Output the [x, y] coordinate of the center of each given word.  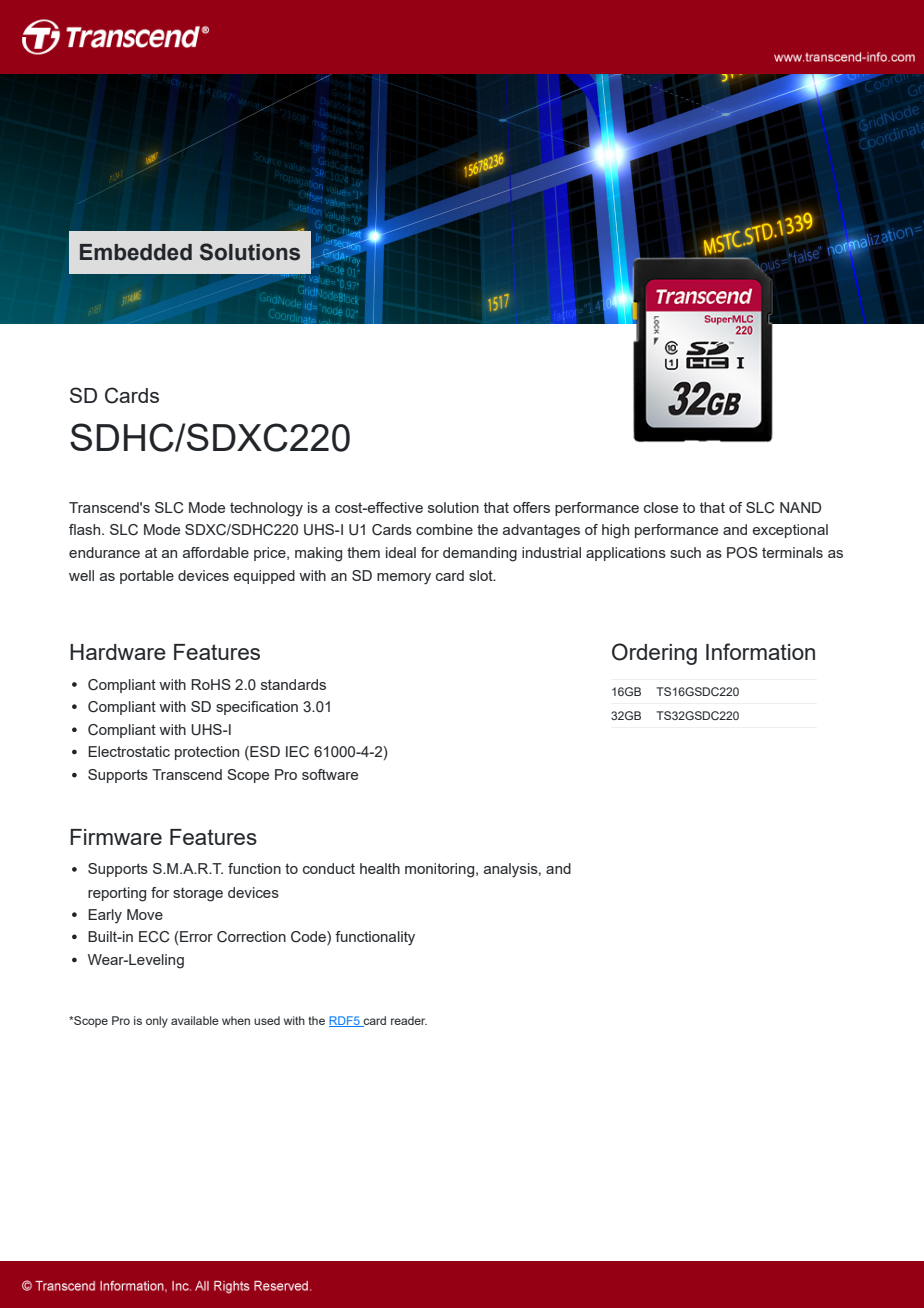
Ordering [654, 654]
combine [444, 529]
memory [404, 579]
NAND [800, 507]
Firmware [116, 837]
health [380, 868]
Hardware [118, 652]
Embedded [136, 252]
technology [266, 509]
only [157, 1022]
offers [531, 507]
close [661, 507]
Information [760, 651]
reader [409, 1020]
